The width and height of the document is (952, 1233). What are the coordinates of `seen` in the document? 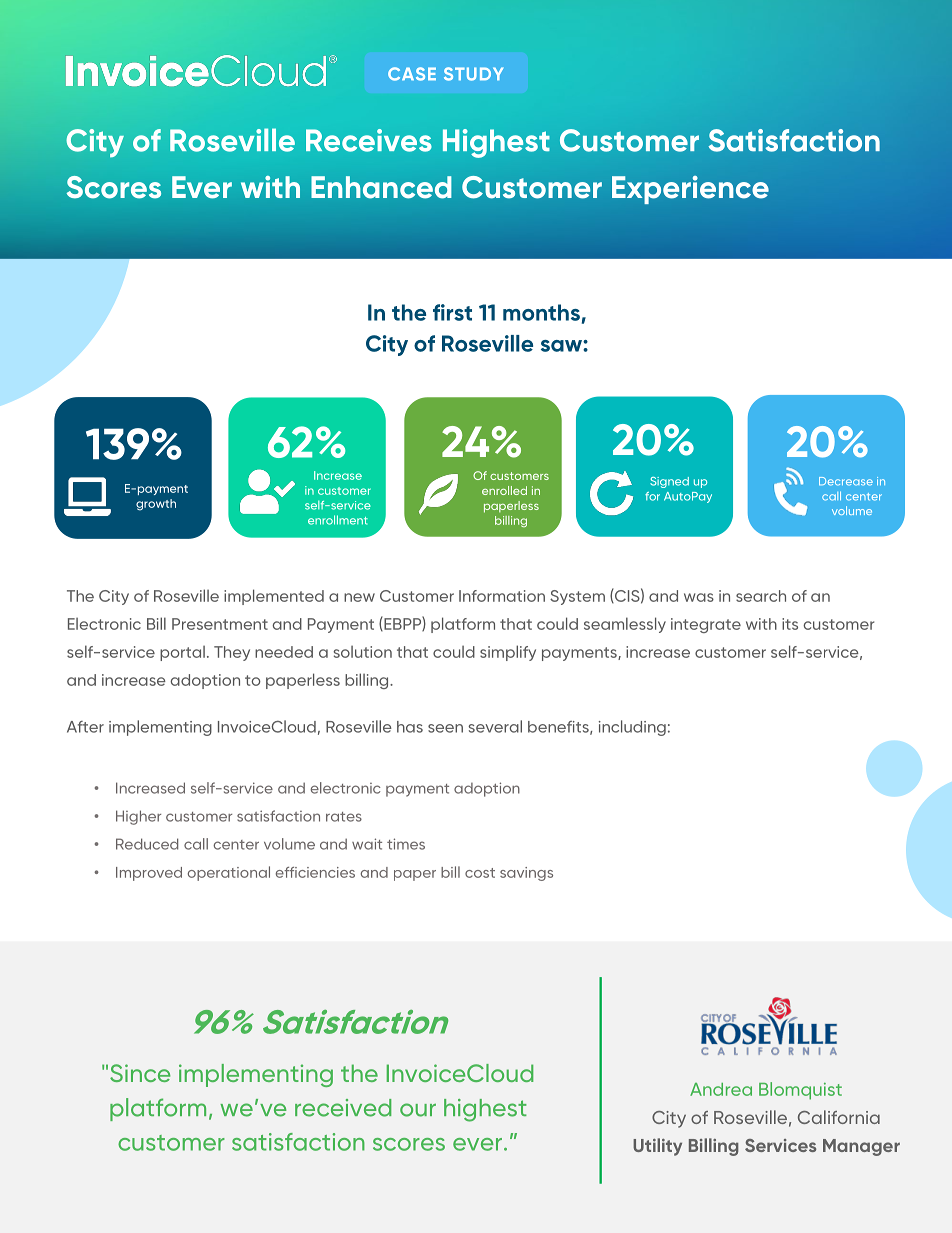 It's located at (445, 728).
